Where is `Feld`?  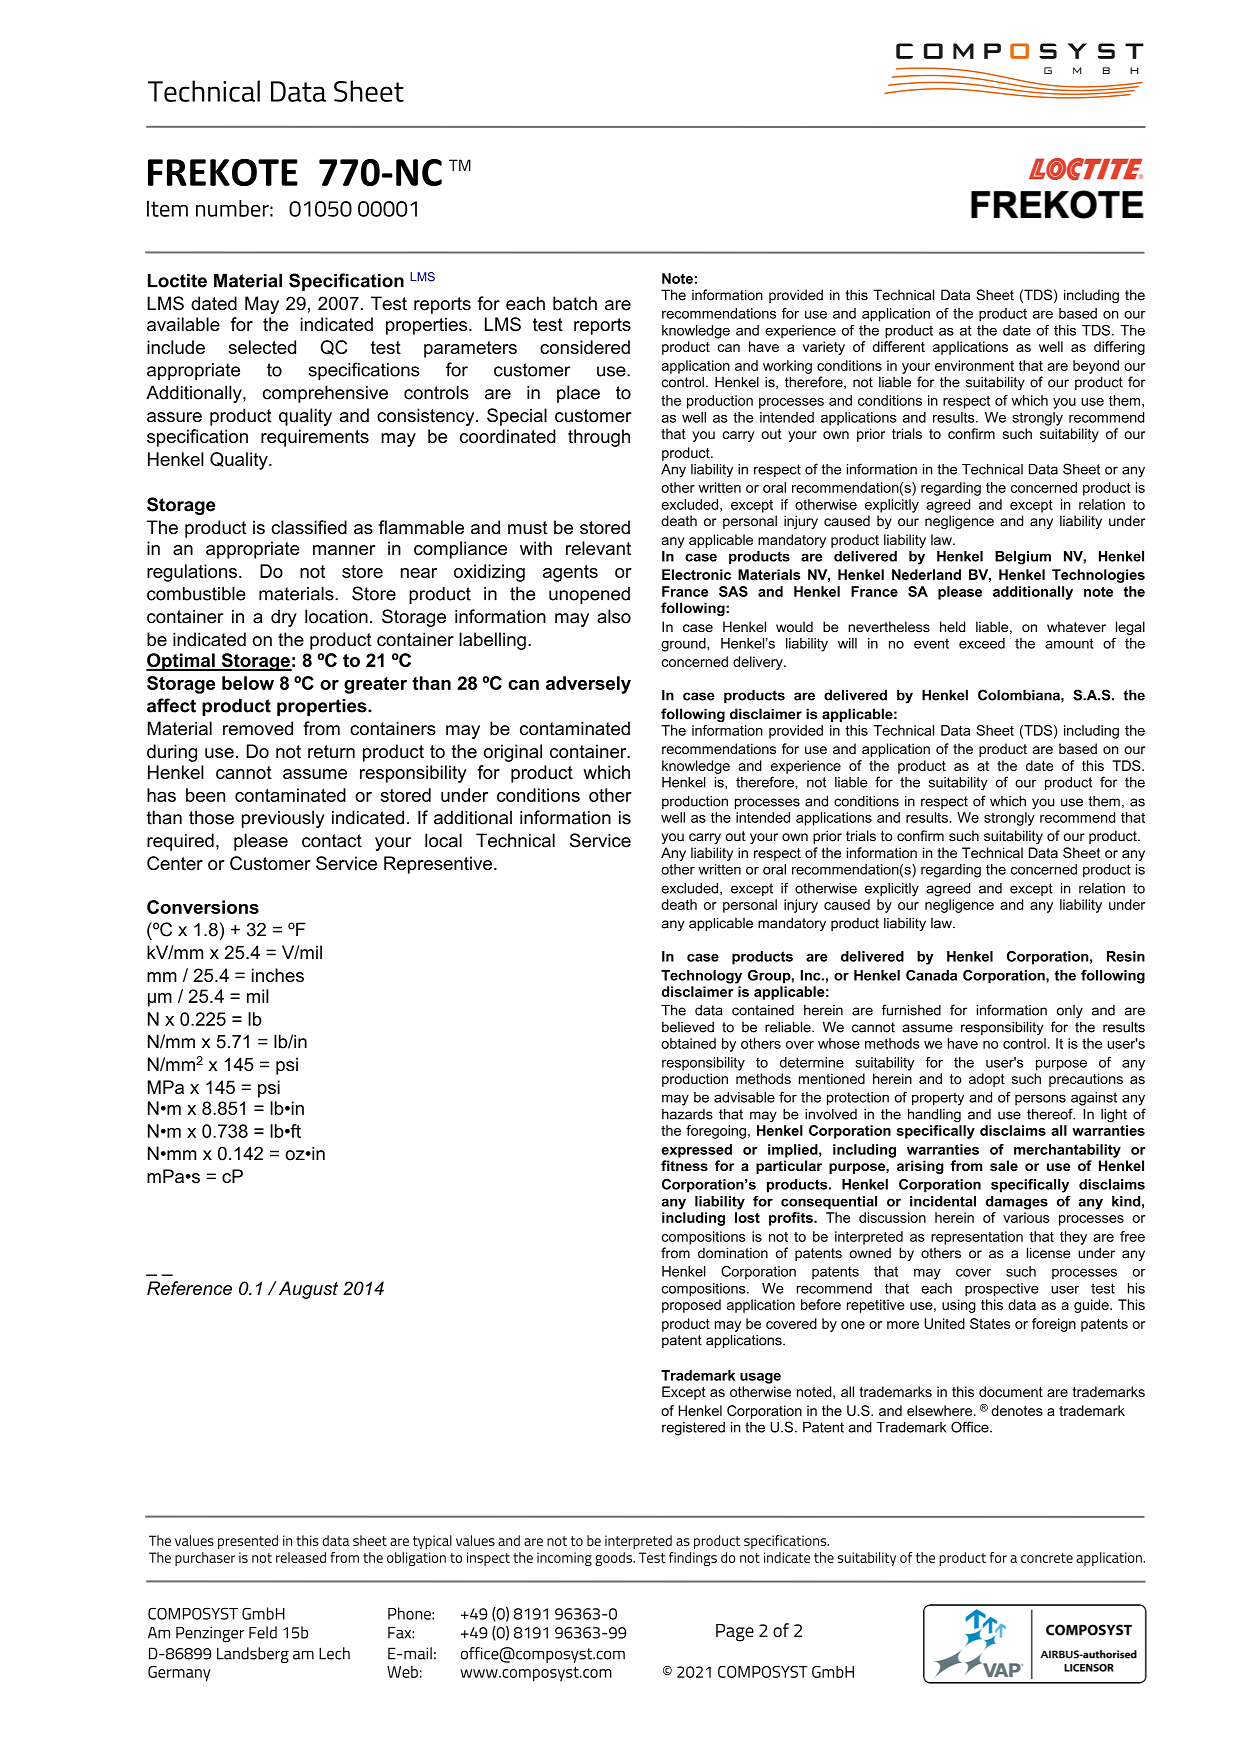
Feld is located at coordinates (263, 1632).
